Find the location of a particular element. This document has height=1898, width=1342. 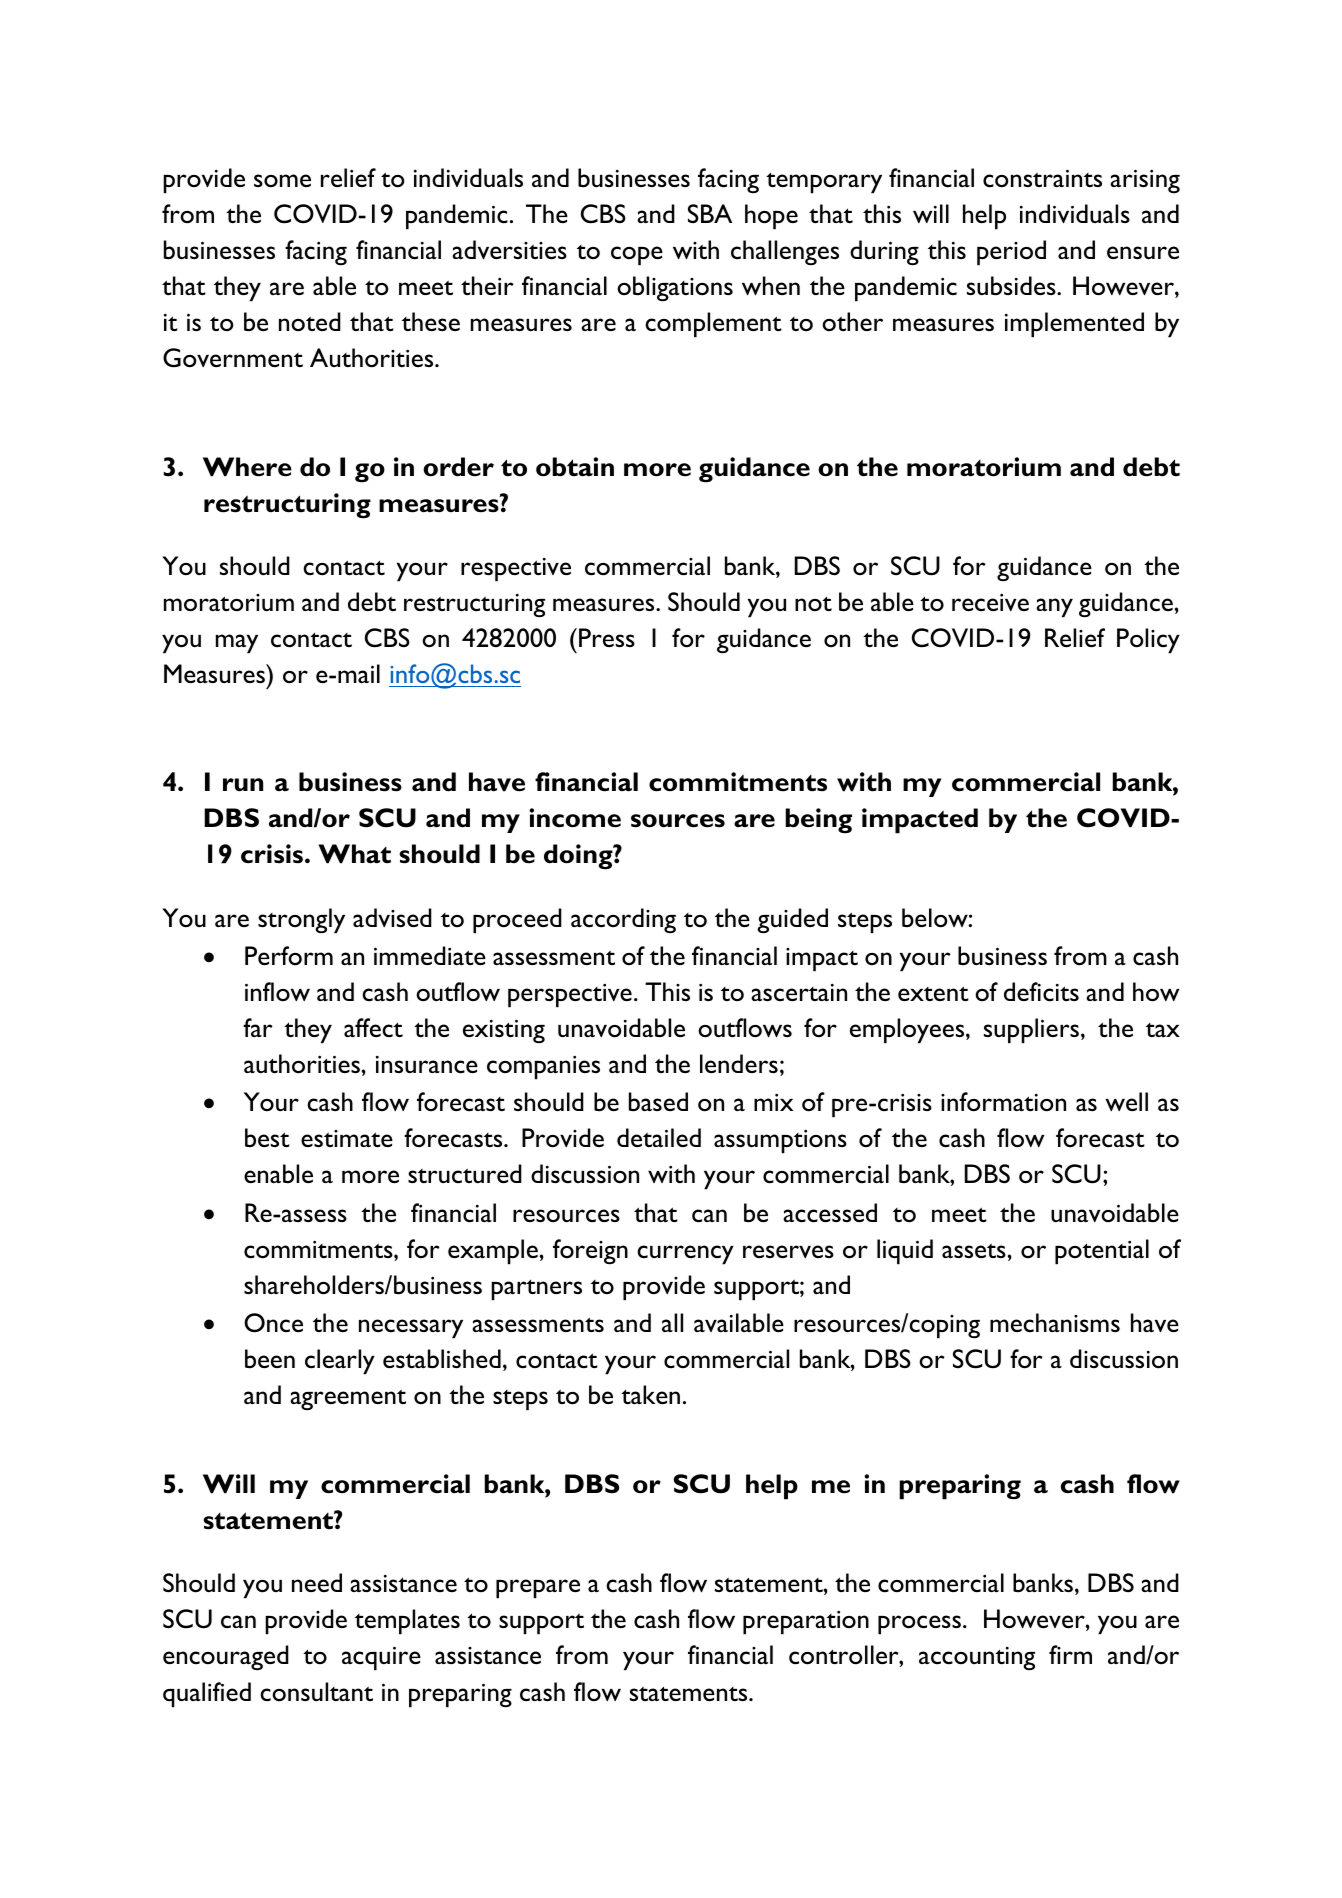

according is located at coordinates (623, 920).
